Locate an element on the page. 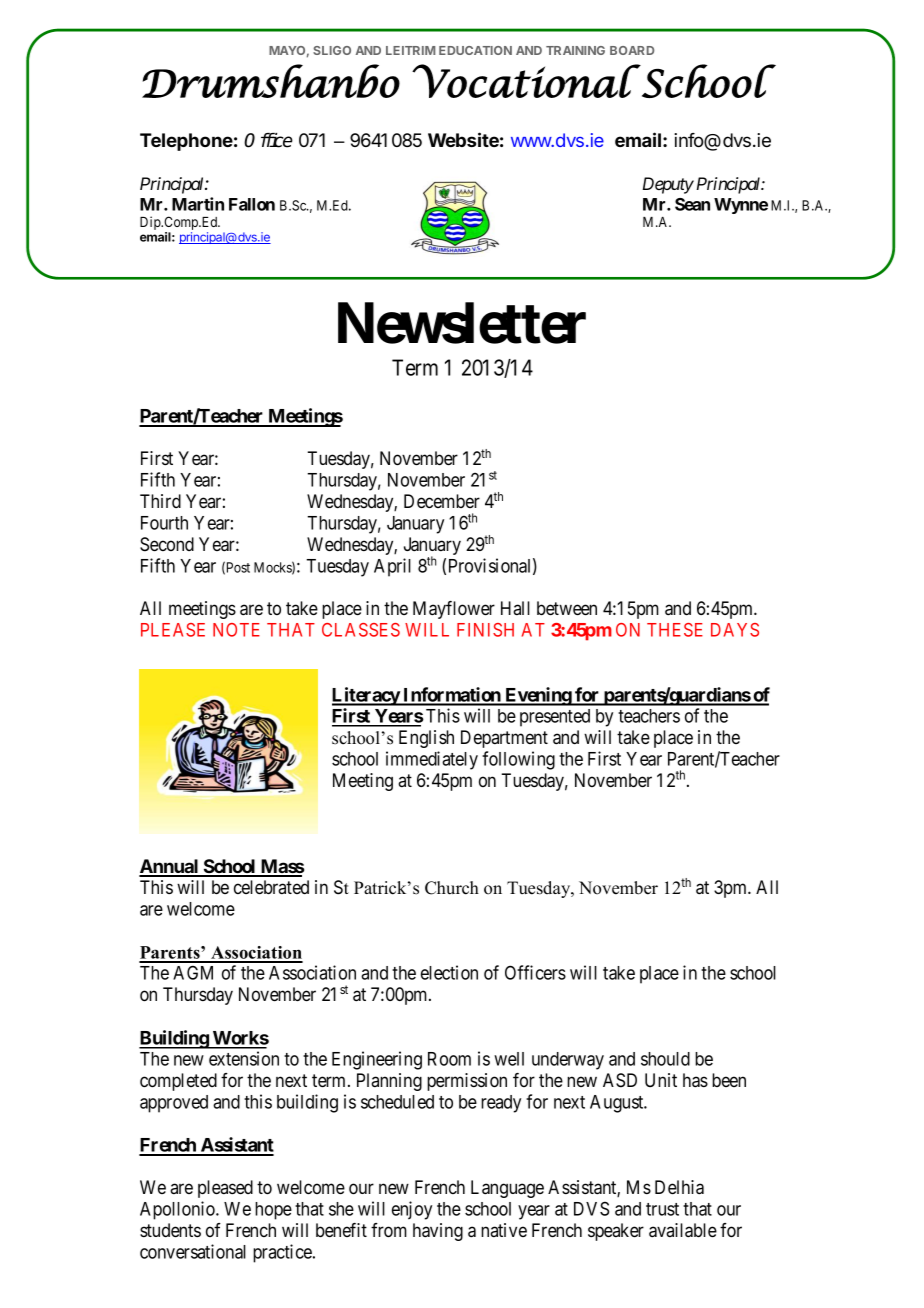 This document has height=1308, width=924. having is located at coordinates (438, 1232).
